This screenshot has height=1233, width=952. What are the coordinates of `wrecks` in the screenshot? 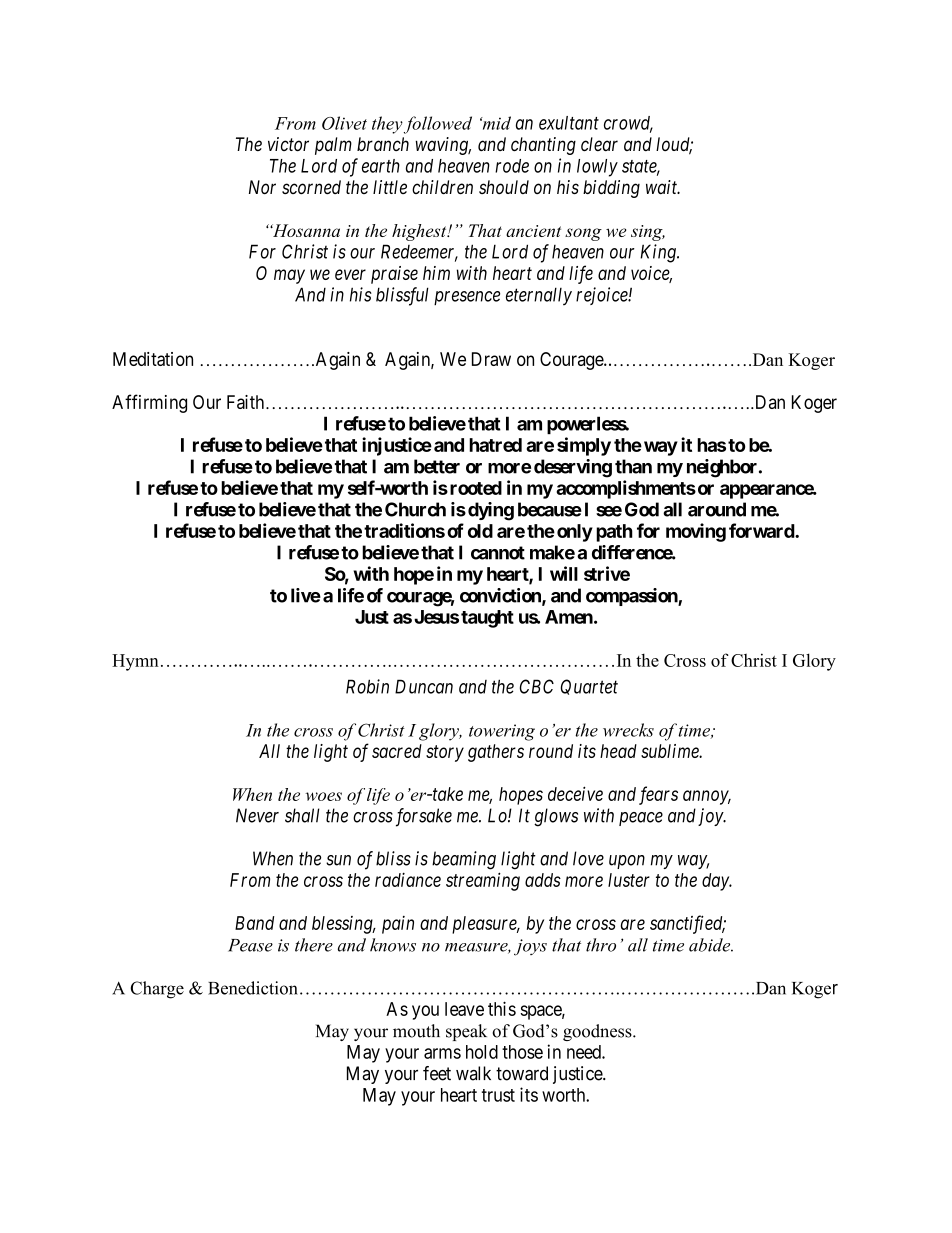 It's located at (628, 730).
